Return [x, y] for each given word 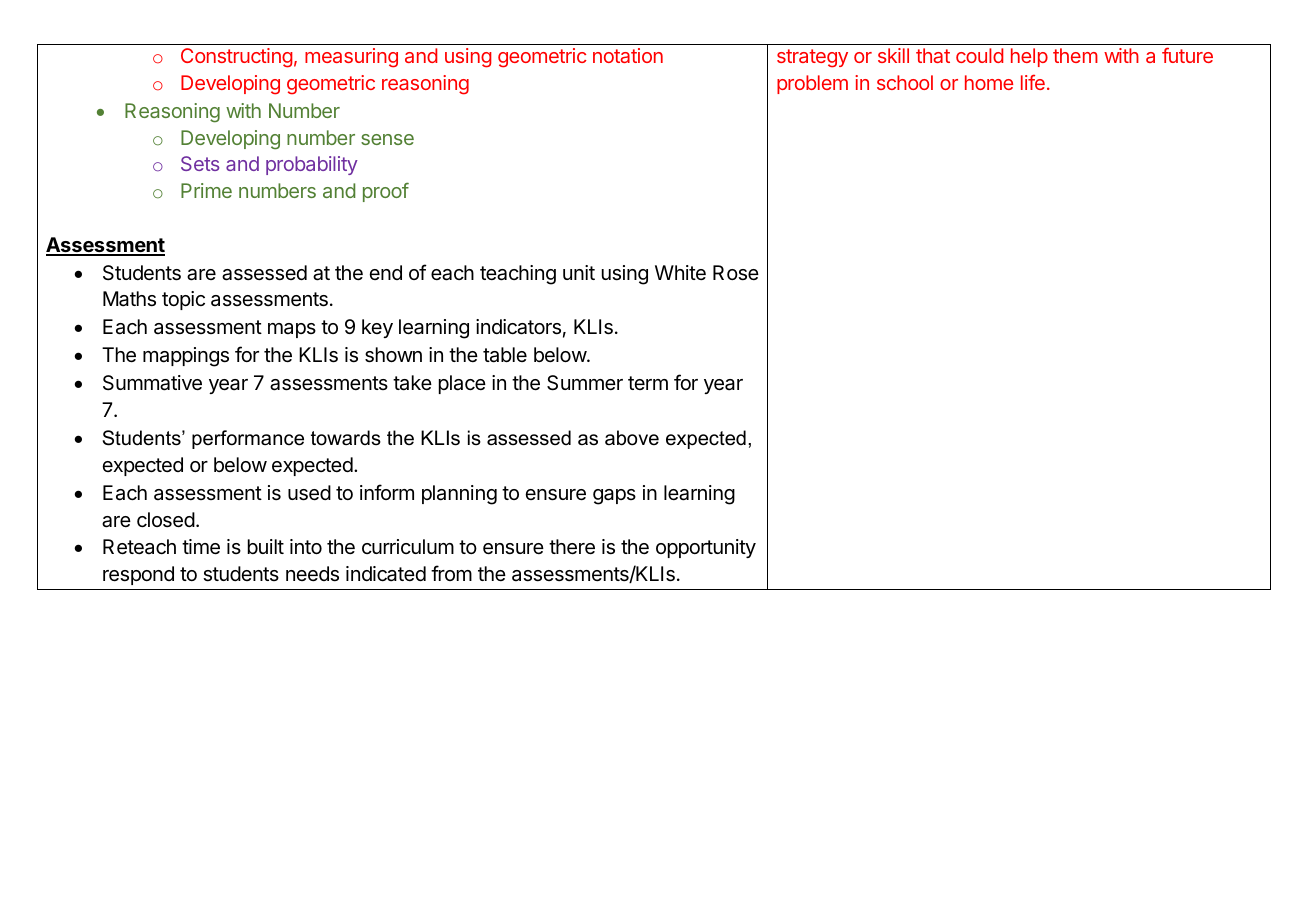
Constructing [237, 58]
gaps [614, 497]
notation [628, 55]
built [266, 546]
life [1033, 82]
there [572, 547]
